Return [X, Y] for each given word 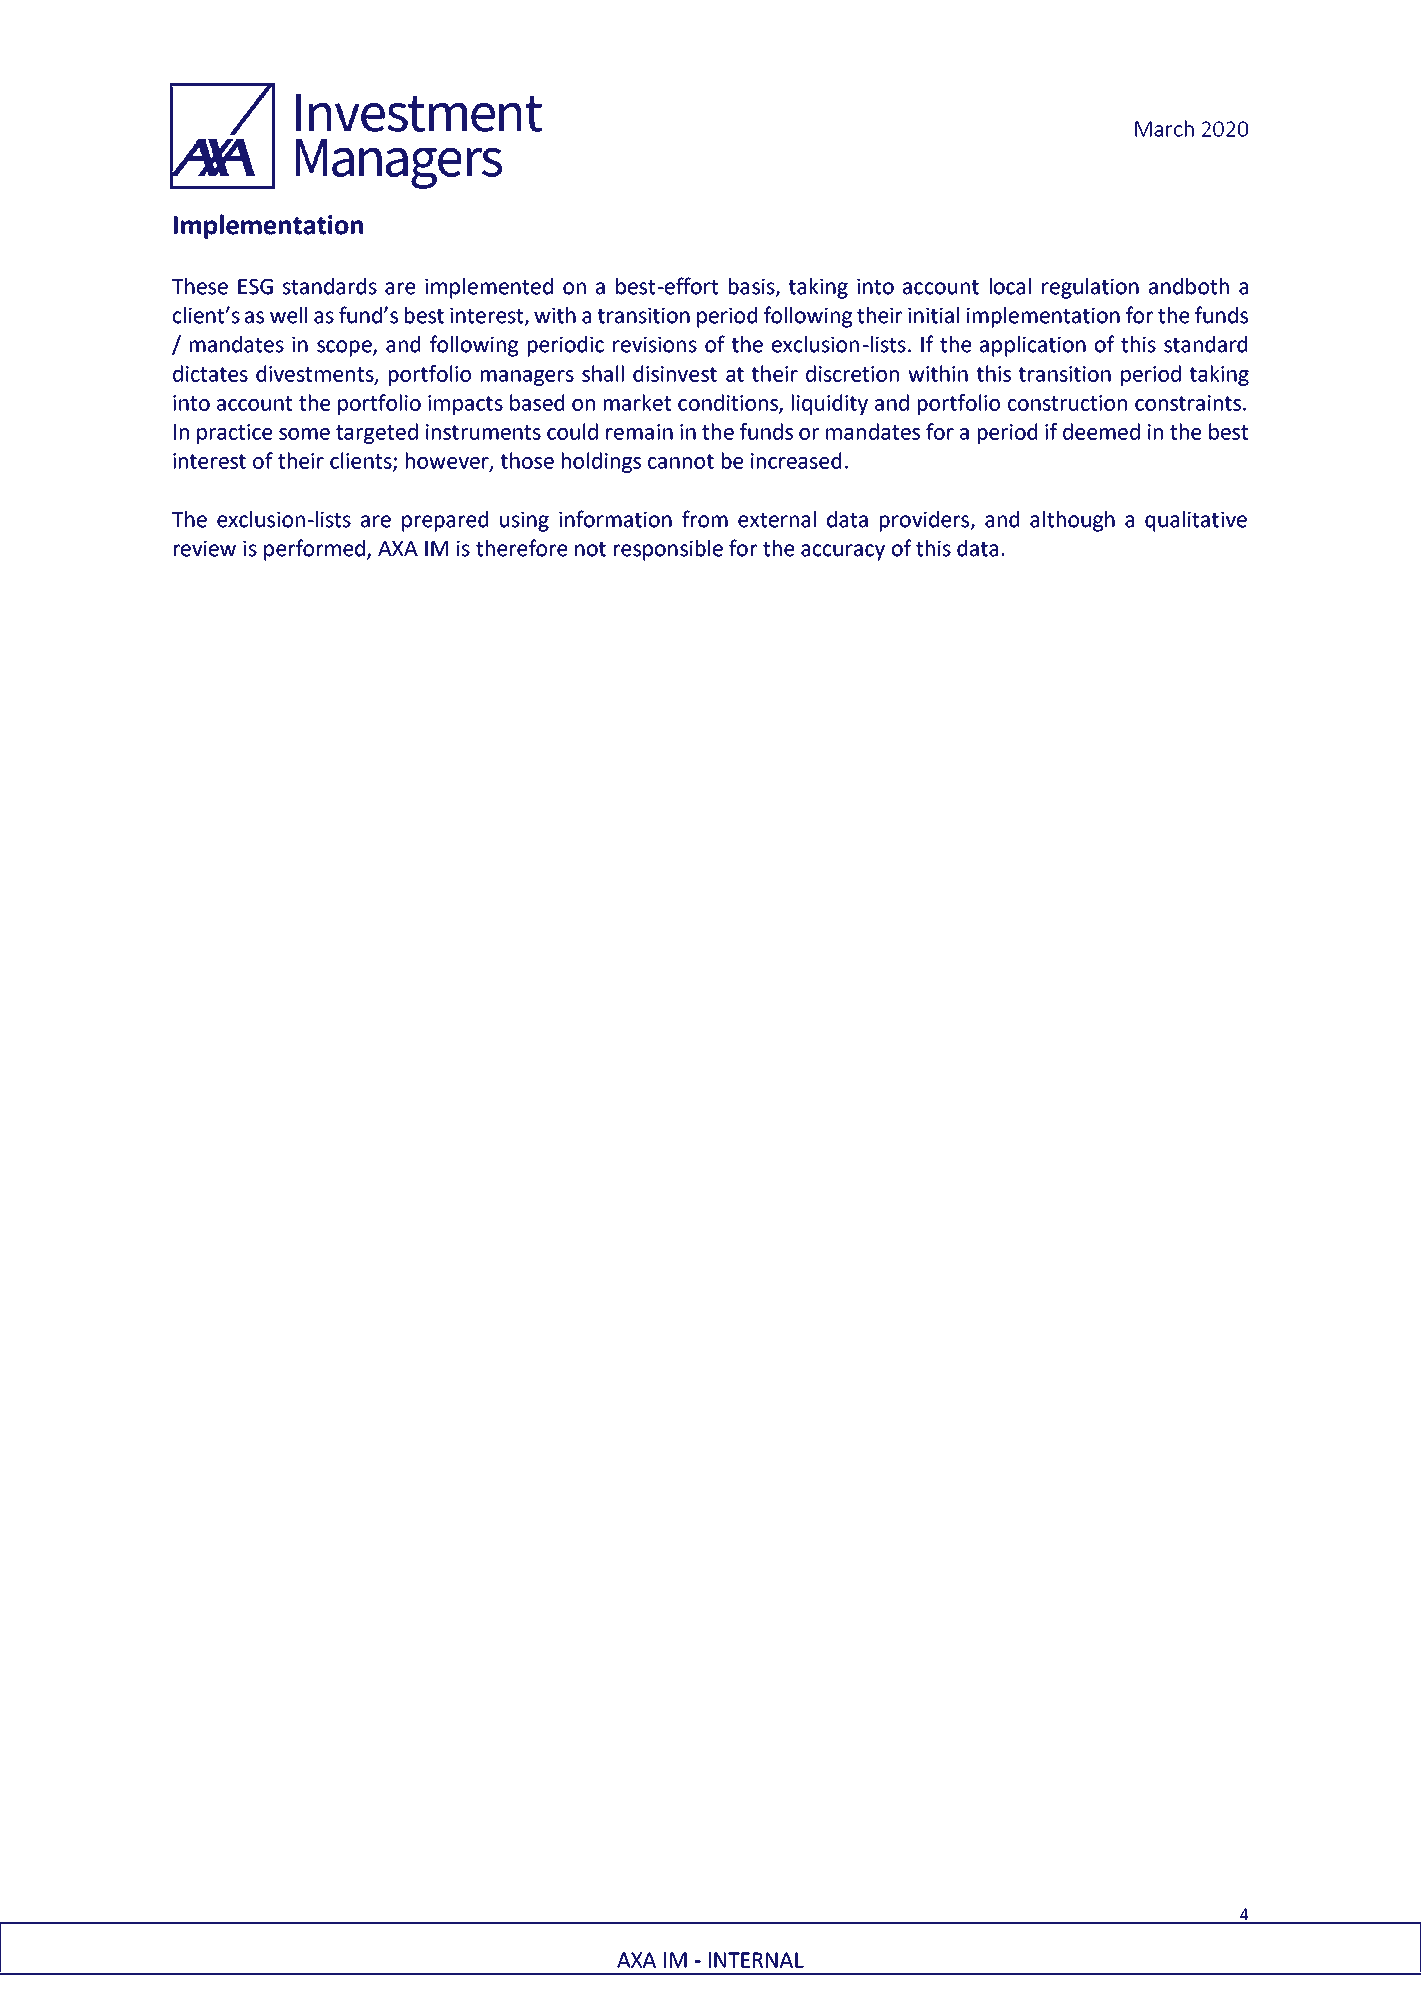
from [705, 519]
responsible [668, 550]
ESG [255, 287]
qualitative [1196, 521]
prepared [445, 521]
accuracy [843, 552]
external [777, 519]
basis [753, 287]
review [205, 549]
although [1072, 521]
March [1164, 128]
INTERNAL [756, 1960]
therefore [521, 548]
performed [316, 550]
